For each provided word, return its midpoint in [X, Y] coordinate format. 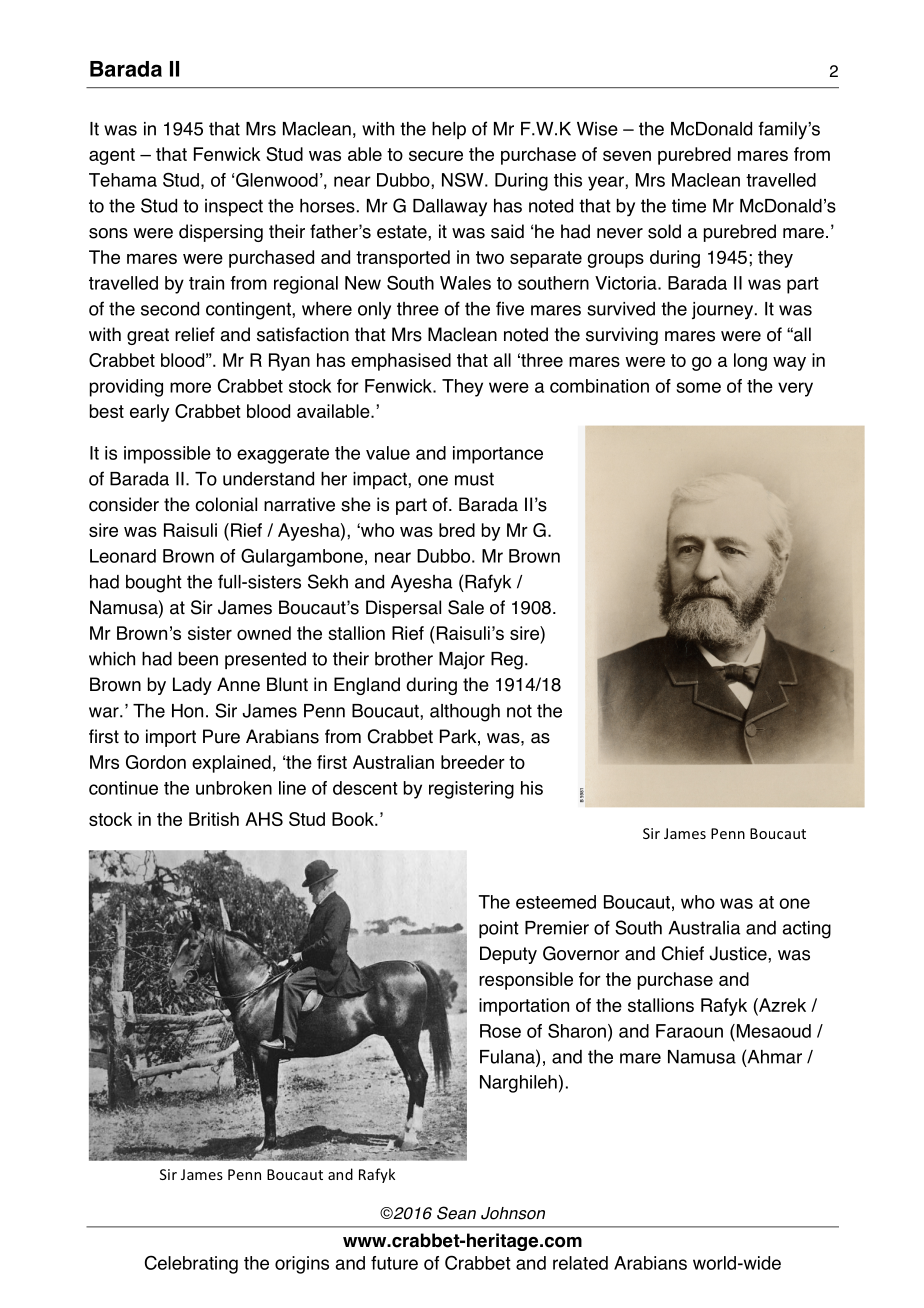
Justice [739, 953]
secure [436, 155]
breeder [473, 762]
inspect [234, 207]
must [474, 479]
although [465, 713]
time [689, 206]
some [698, 387]
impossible [167, 455]
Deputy [508, 955]
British [214, 819]
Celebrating [191, 1264]
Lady [192, 686]
